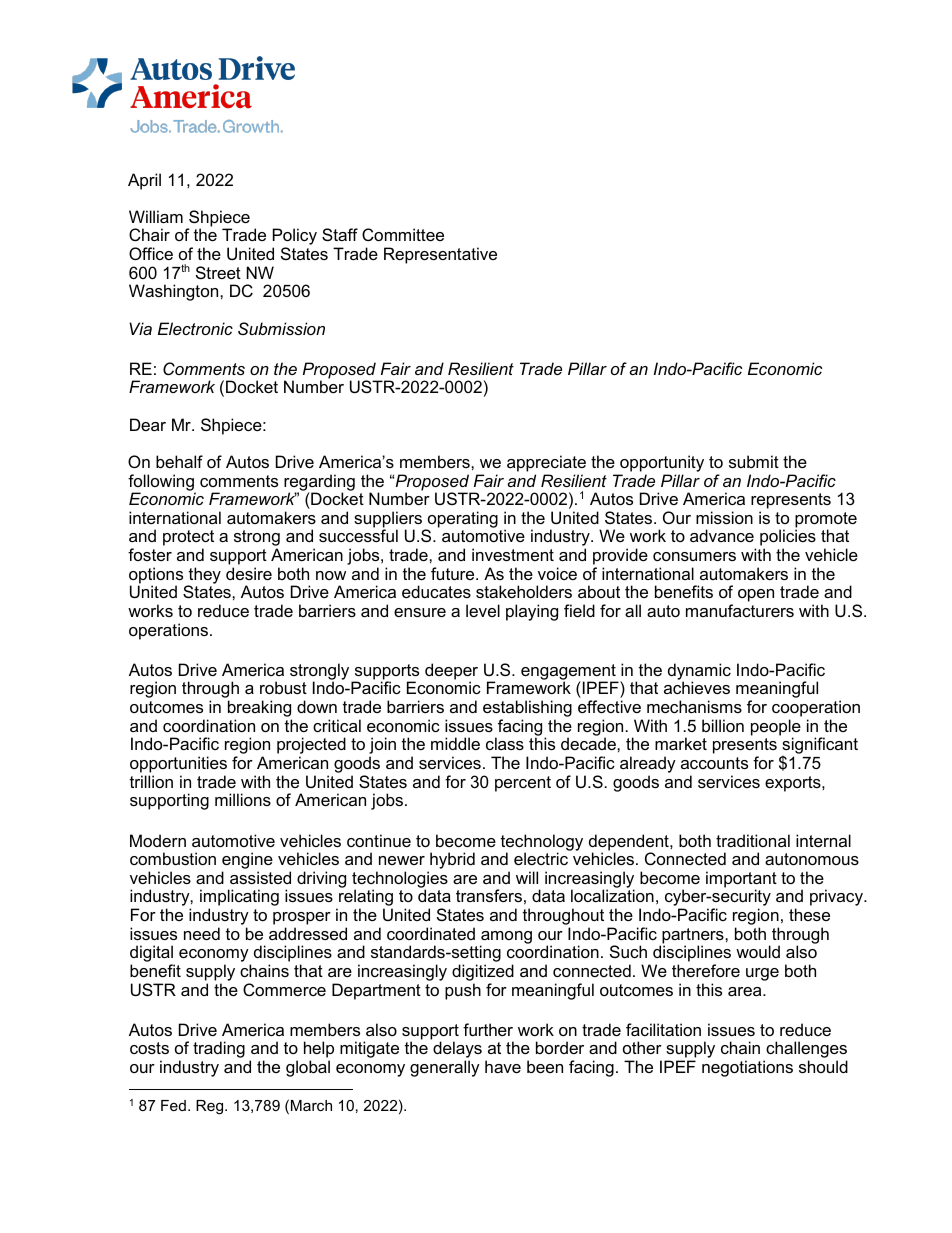 Image resolution: width=952 pixels, height=1233 pixels. I want to click on submit, so click(754, 461).
